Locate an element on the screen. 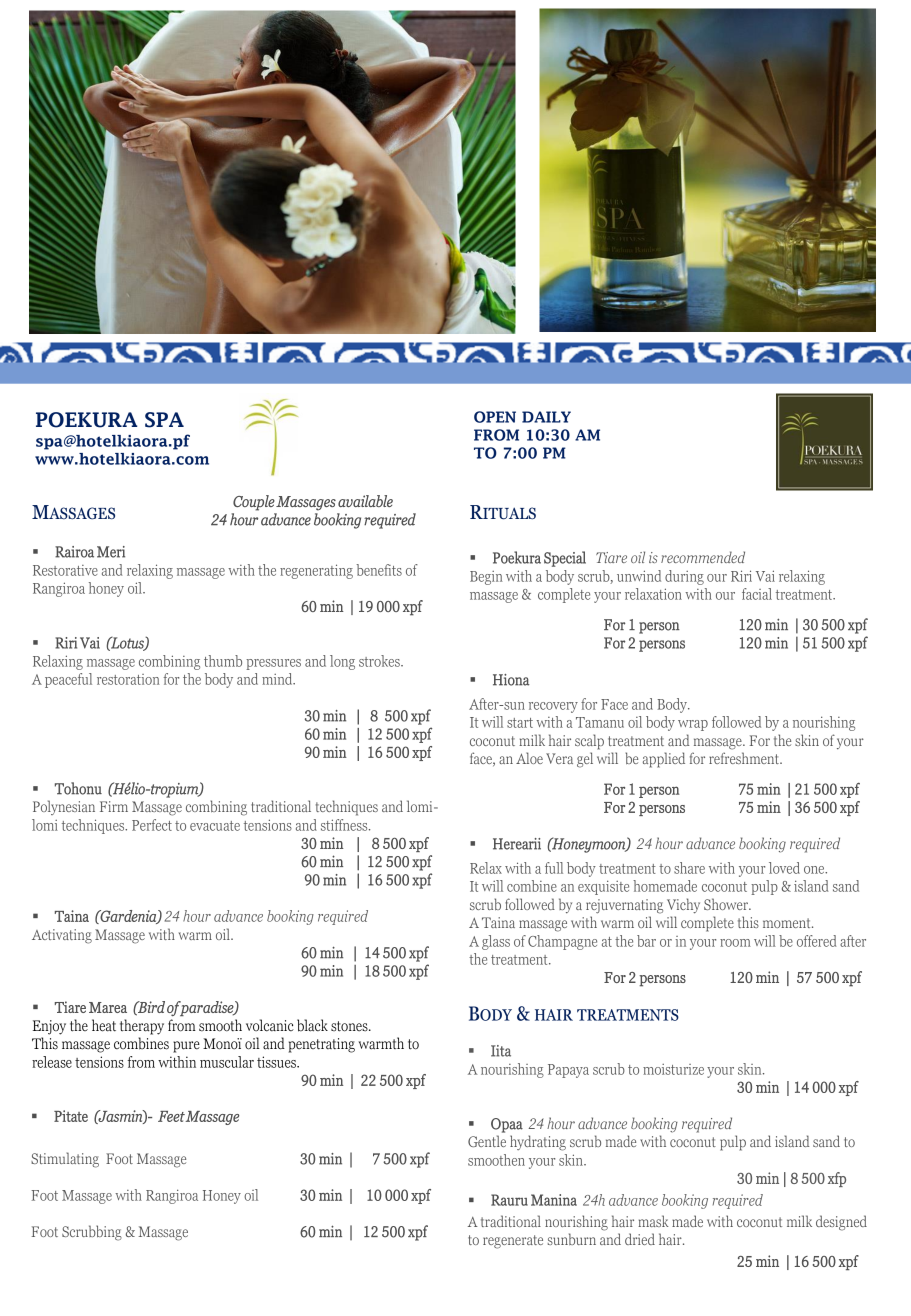 This screenshot has height=1316, width=911. loved is located at coordinates (784, 868).
